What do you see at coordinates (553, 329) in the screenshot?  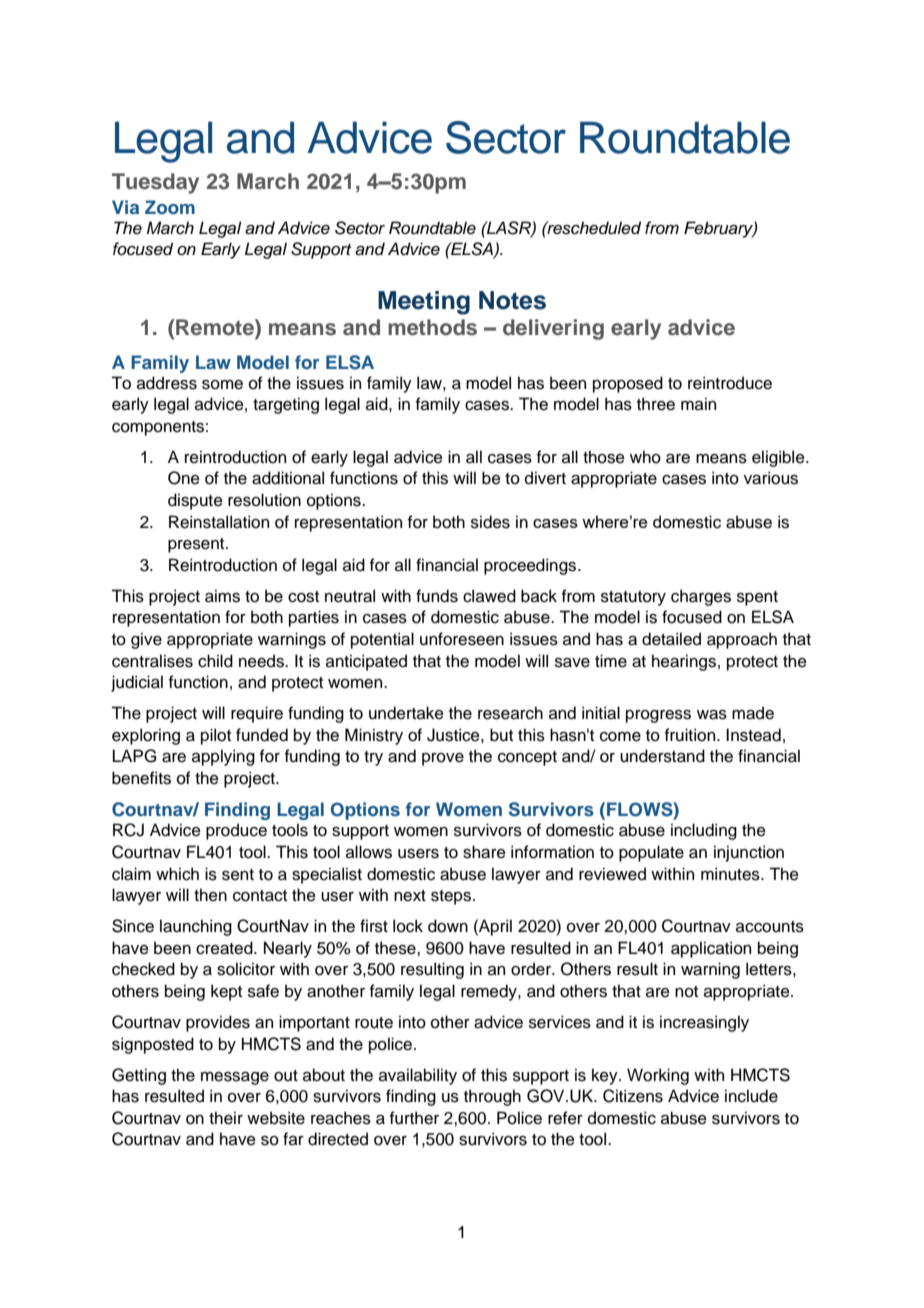 I see `delivering` at bounding box center [553, 329].
